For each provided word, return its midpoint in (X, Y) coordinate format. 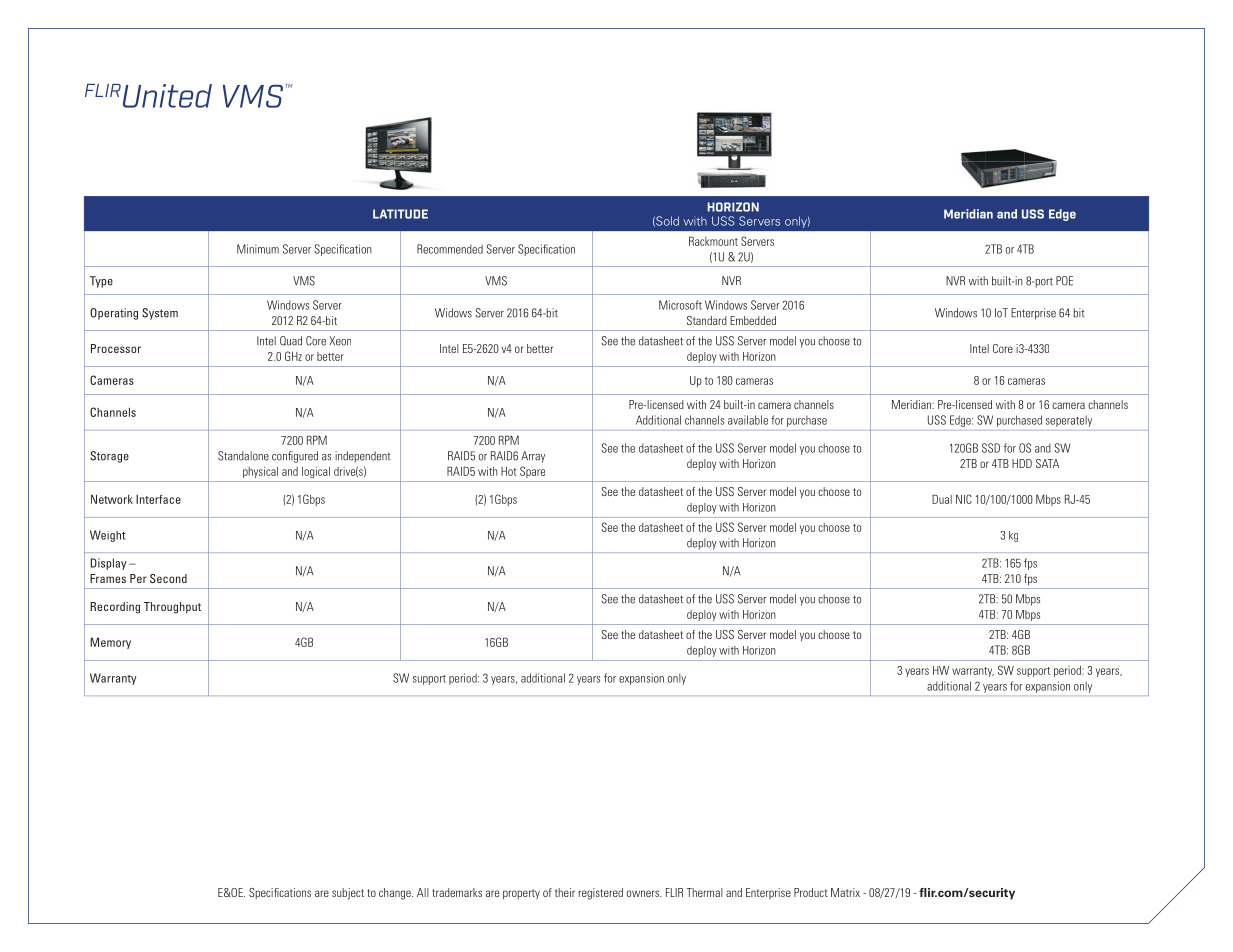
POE (1064, 281)
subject (348, 894)
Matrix (845, 892)
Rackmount (713, 241)
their (565, 892)
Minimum (258, 249)
